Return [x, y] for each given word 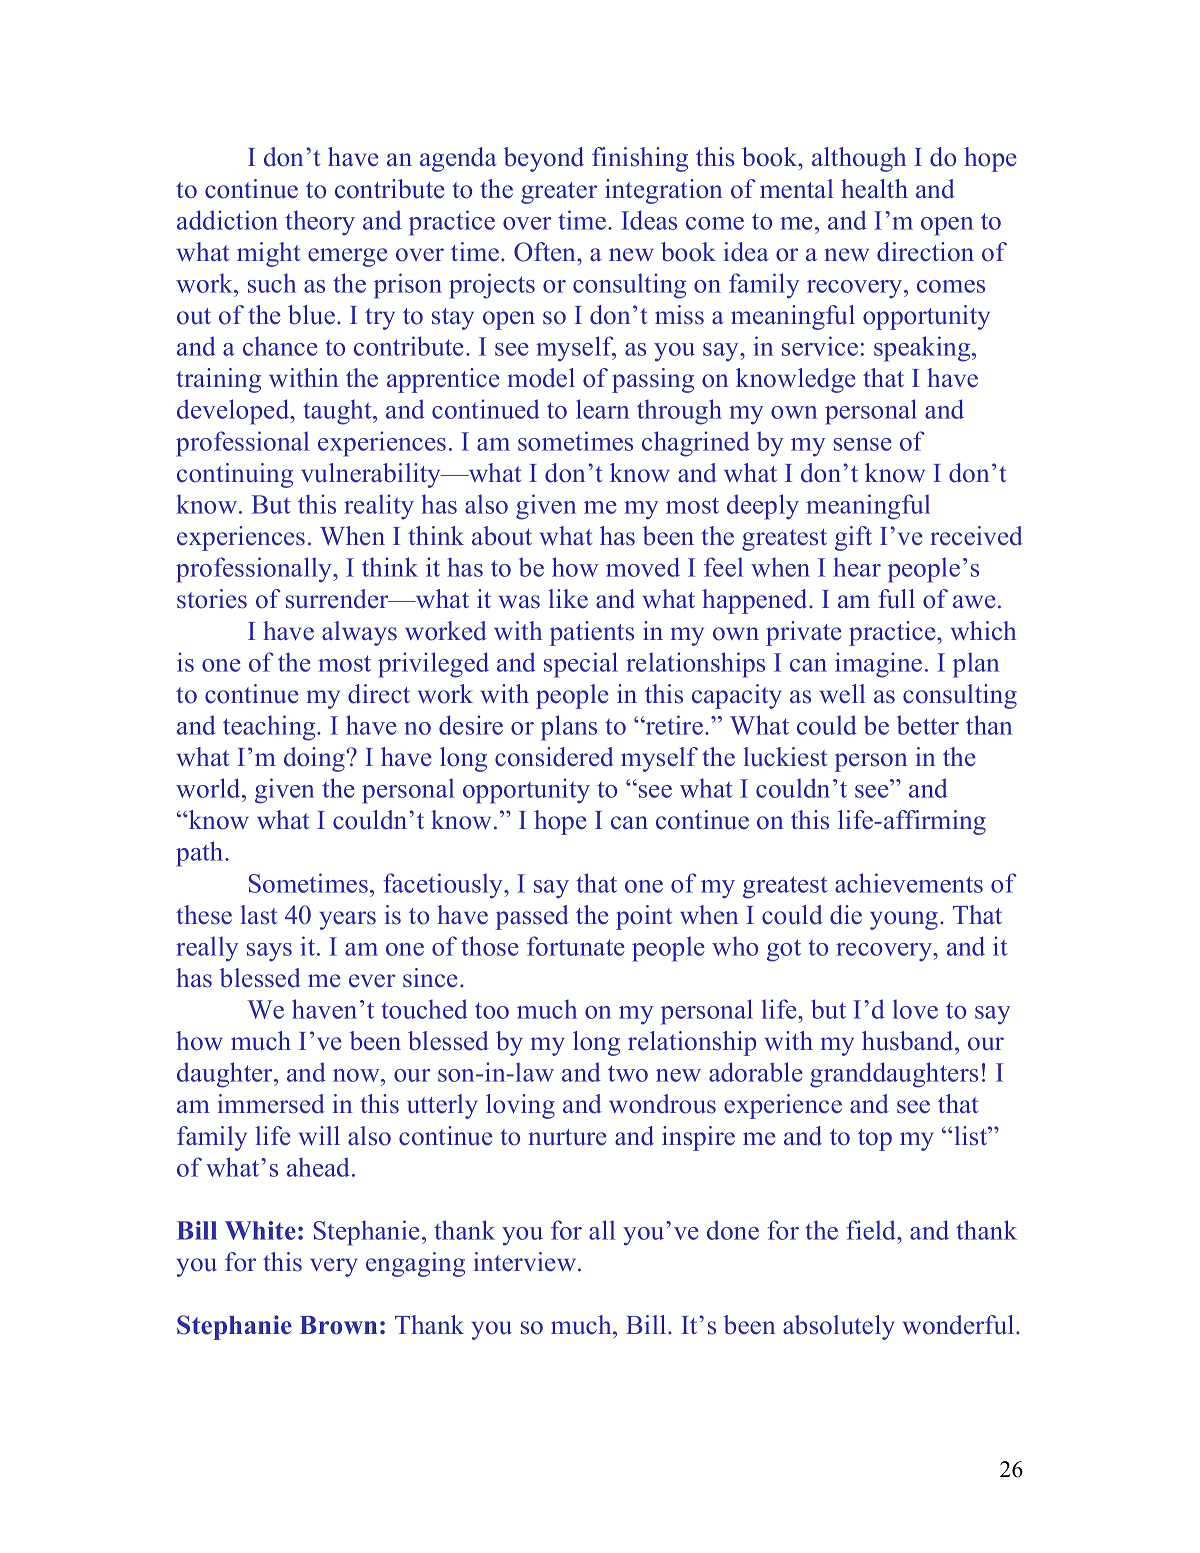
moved [643, 567]
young [905, 920]
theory [320, 223]
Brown [338, 1325]
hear [857, 567]
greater [559, 193]
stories [212, 599]
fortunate [576, 946]
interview [526, 1262]
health [874, 189]
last [258, 915]
